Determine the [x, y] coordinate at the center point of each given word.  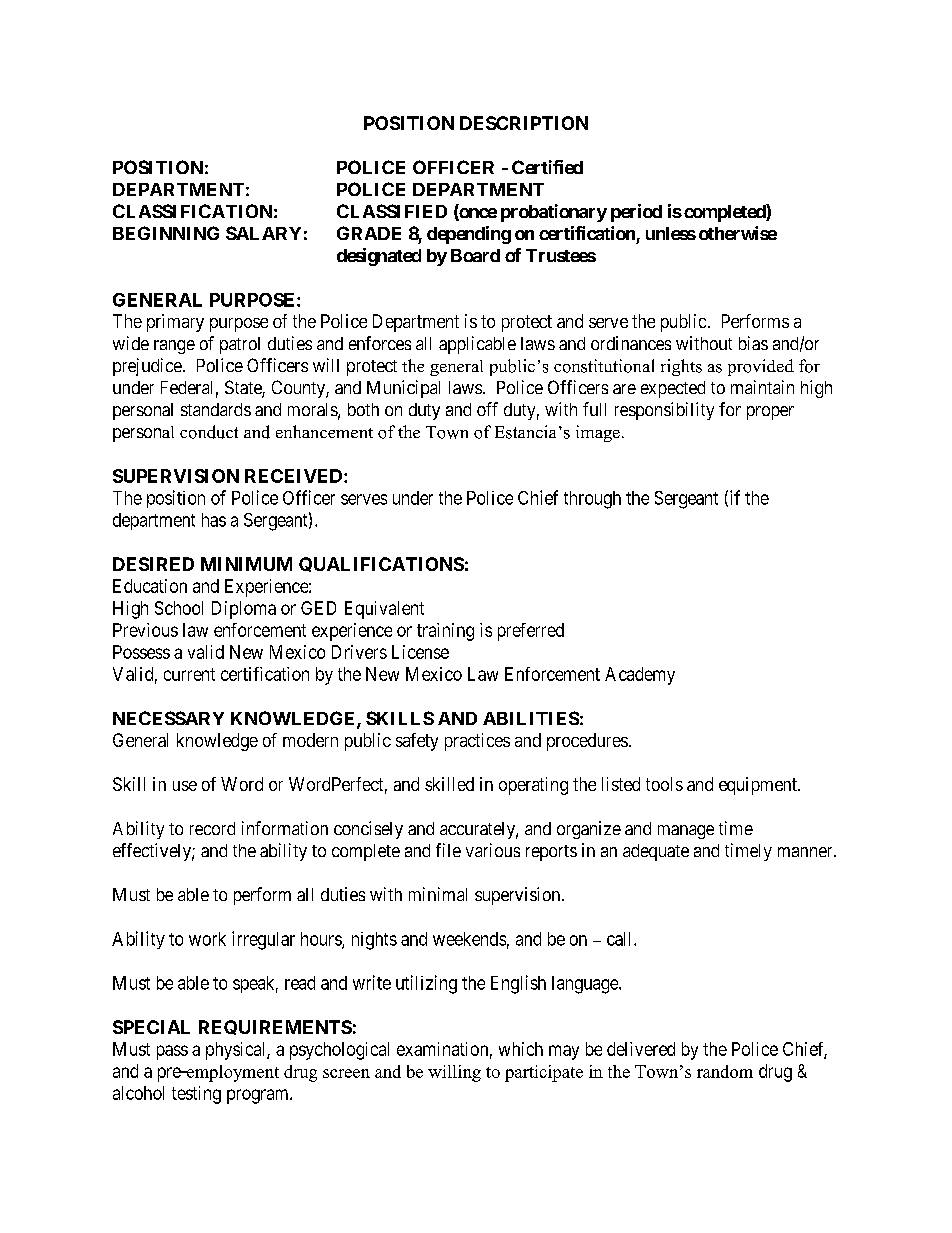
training [445, 632]
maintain [762, 387]
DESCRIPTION [524, 123]
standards [216, 409]
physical [237, 1051]
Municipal [403, 389]
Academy [640, 676]
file [448, 850]
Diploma [244, 610]
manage [686, 832]
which [521, 1049]
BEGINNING [166, 233]
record [212, 828]
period [636, 213]
